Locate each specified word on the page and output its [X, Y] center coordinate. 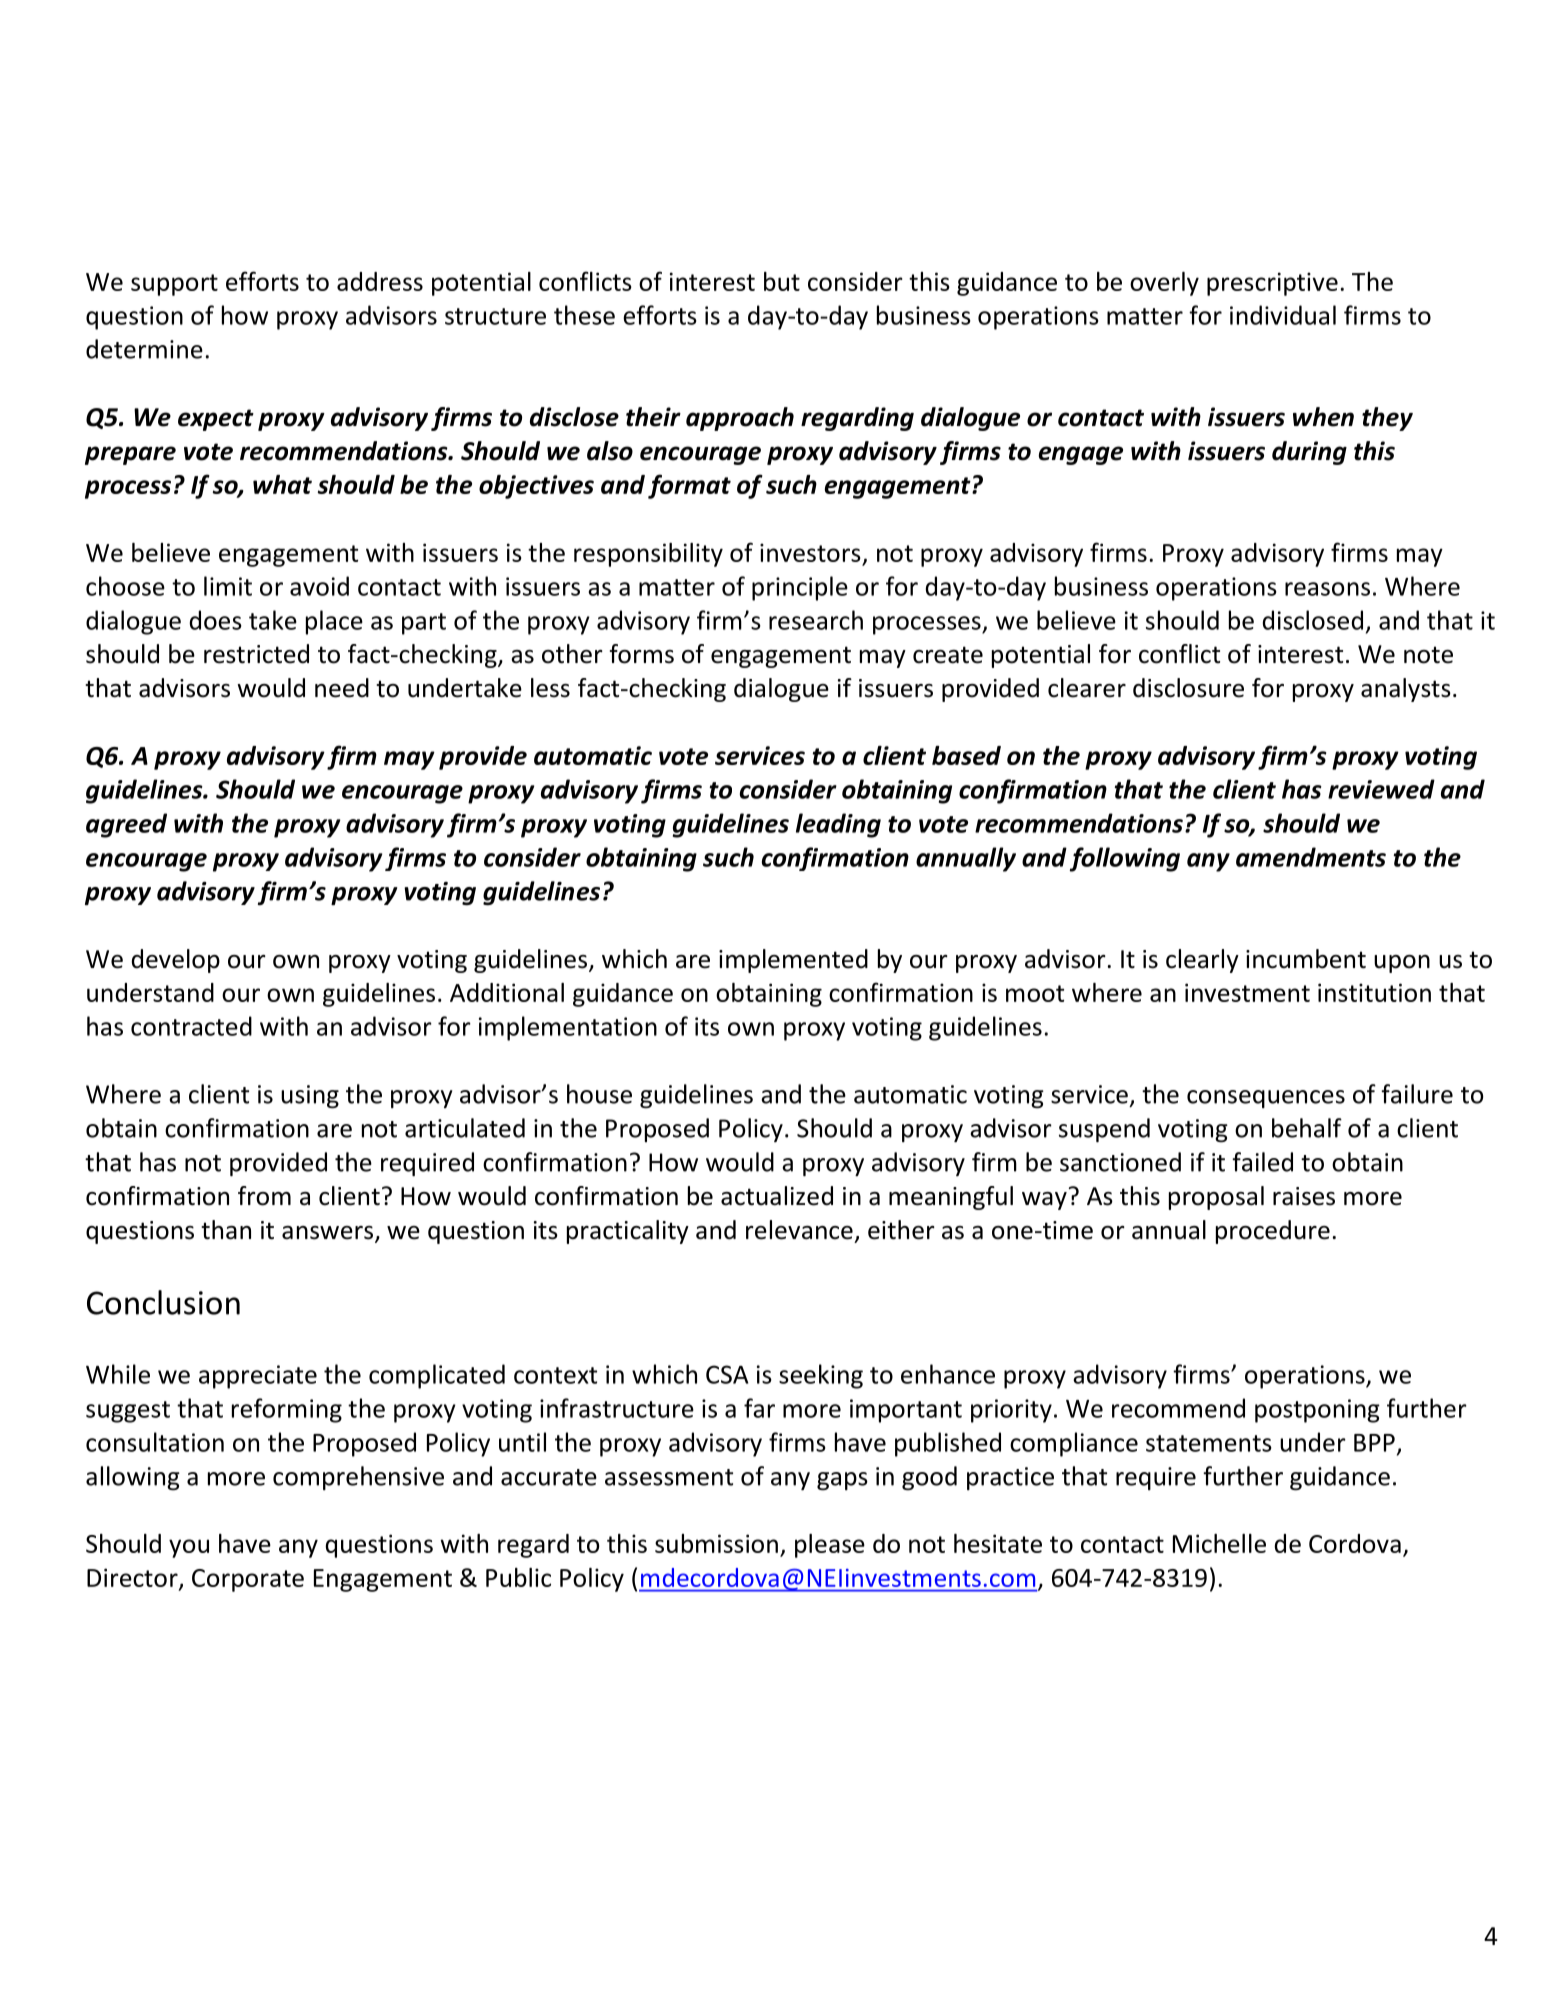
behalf [1307, 1128]
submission [716, 1543]
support [174, 285]
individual [1283, 315]
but [782, 281]
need [342, 688]
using [310, 1097]
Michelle [1219, 1543]
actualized [777, 1196]
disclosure [1188, 688]
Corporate [248, 1580]
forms [642, 654]
